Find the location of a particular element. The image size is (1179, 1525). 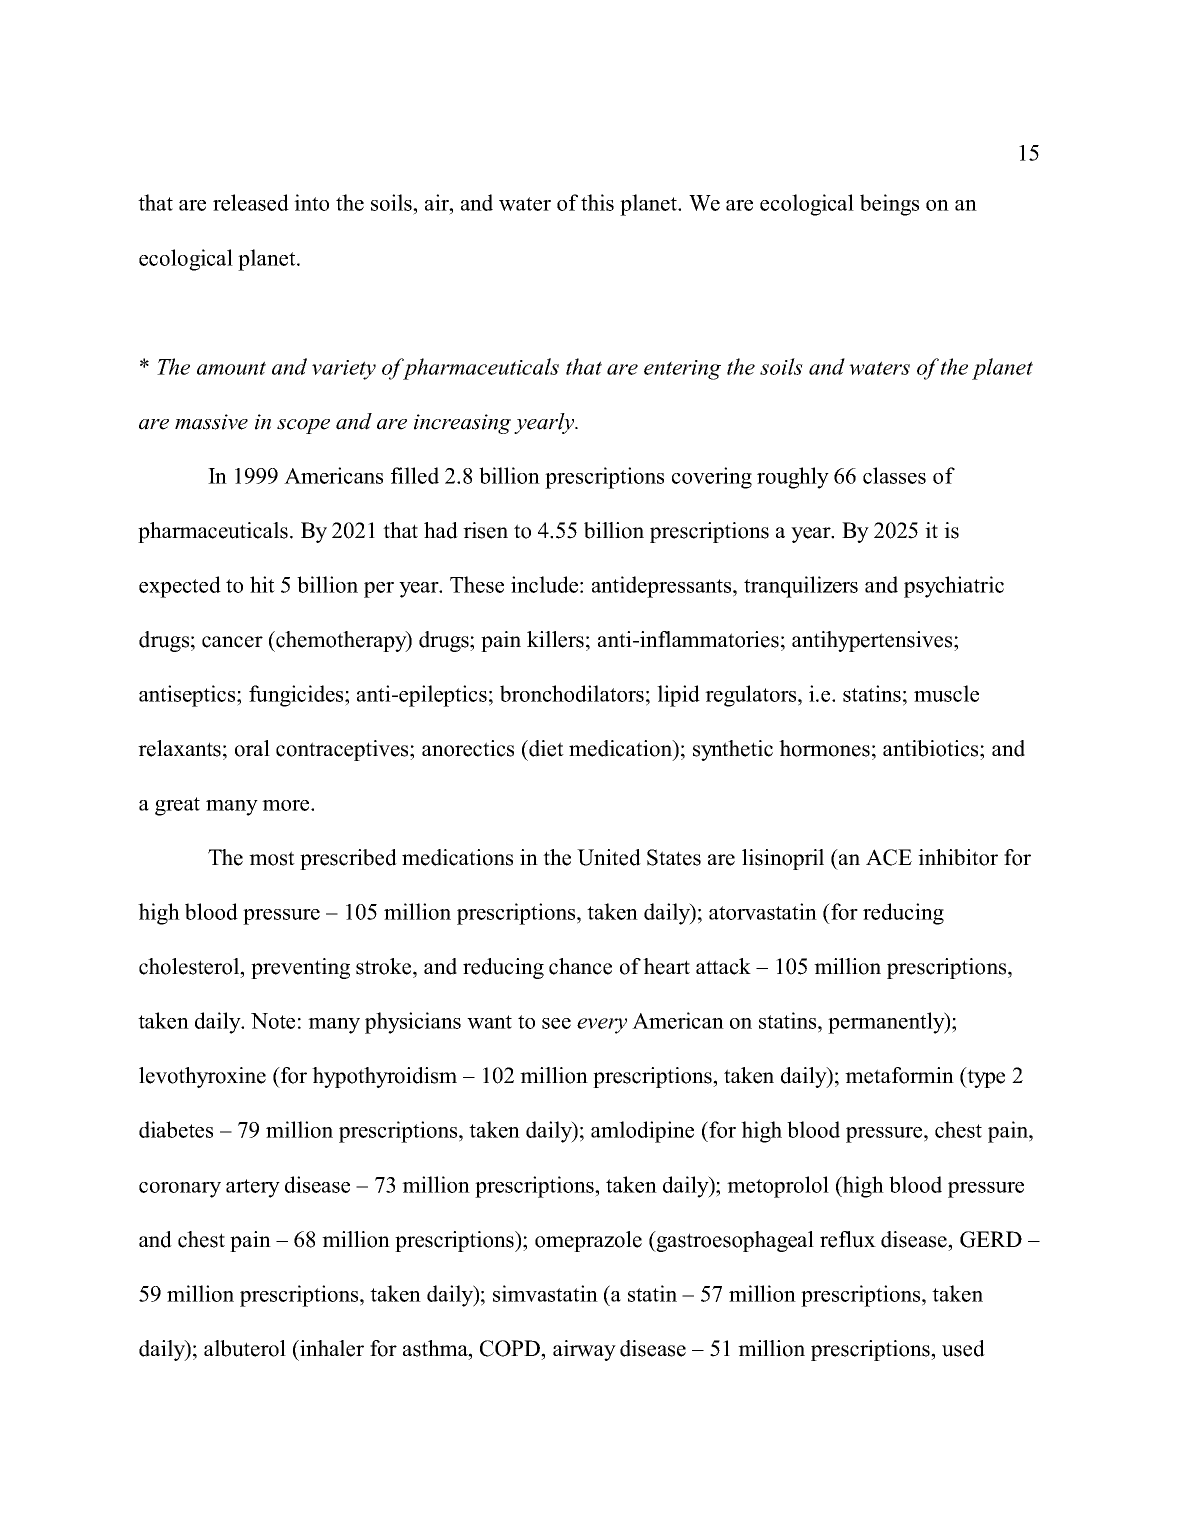

These is located at coordinates (477, 584).
